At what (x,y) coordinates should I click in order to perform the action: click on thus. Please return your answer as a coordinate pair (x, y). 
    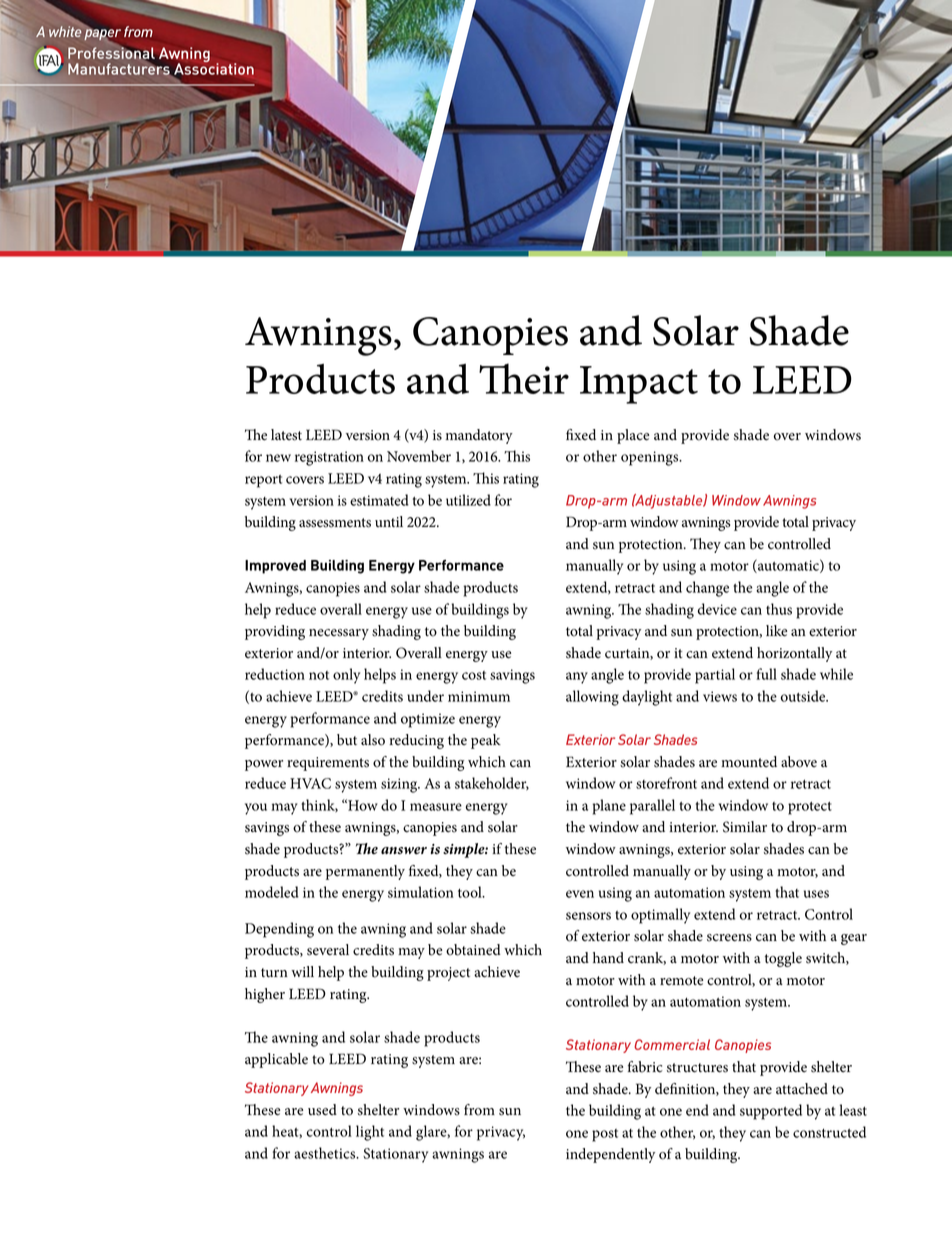
    Looking at the image, I should click on (779, 609).
